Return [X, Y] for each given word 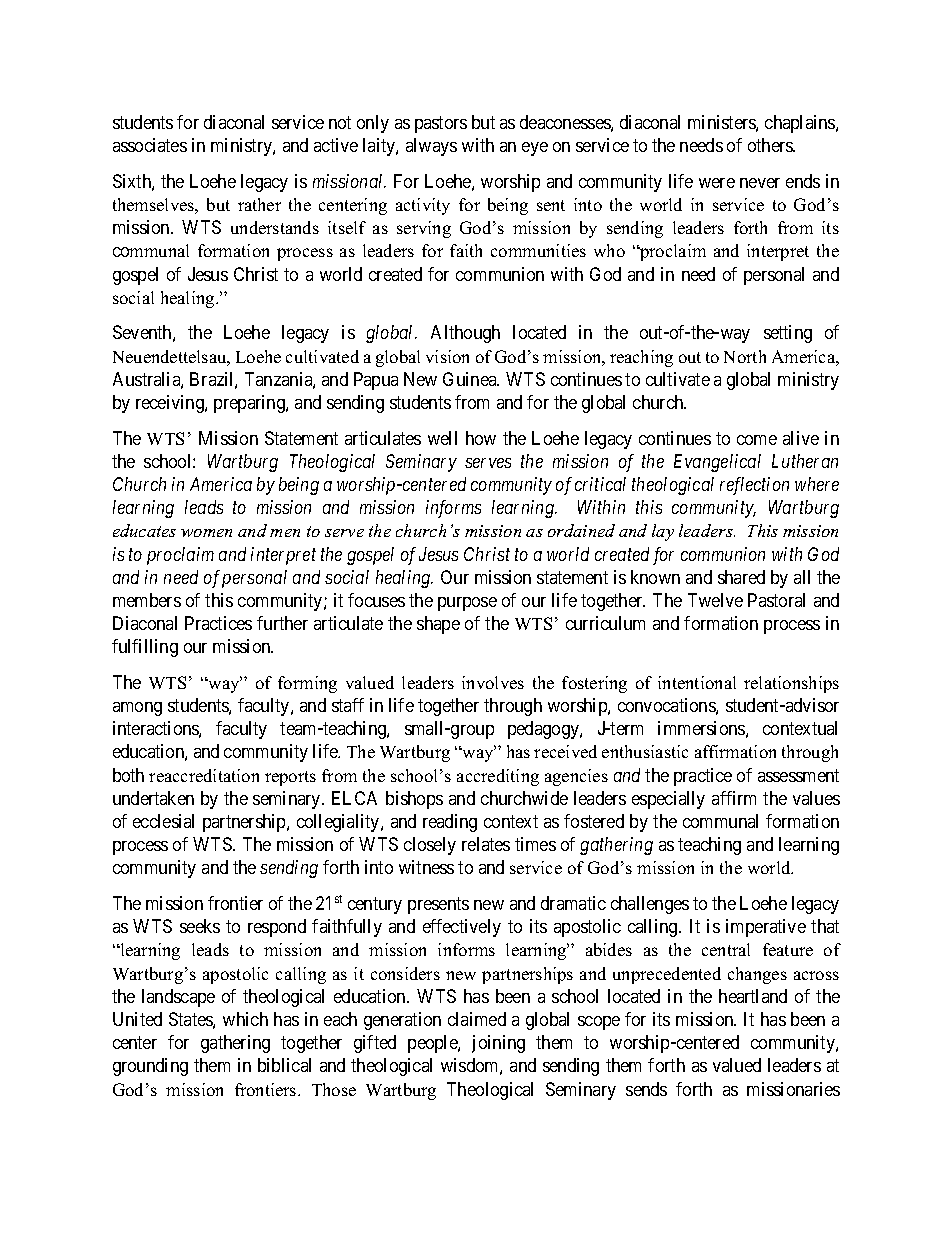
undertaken [153, 798]
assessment [798, 775]
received [565, 751]
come [757, 440]
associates [150, 145]
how [481, 438]
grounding [150, 1067]
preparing [250, 404]
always [431, 147]
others [771, 145]
